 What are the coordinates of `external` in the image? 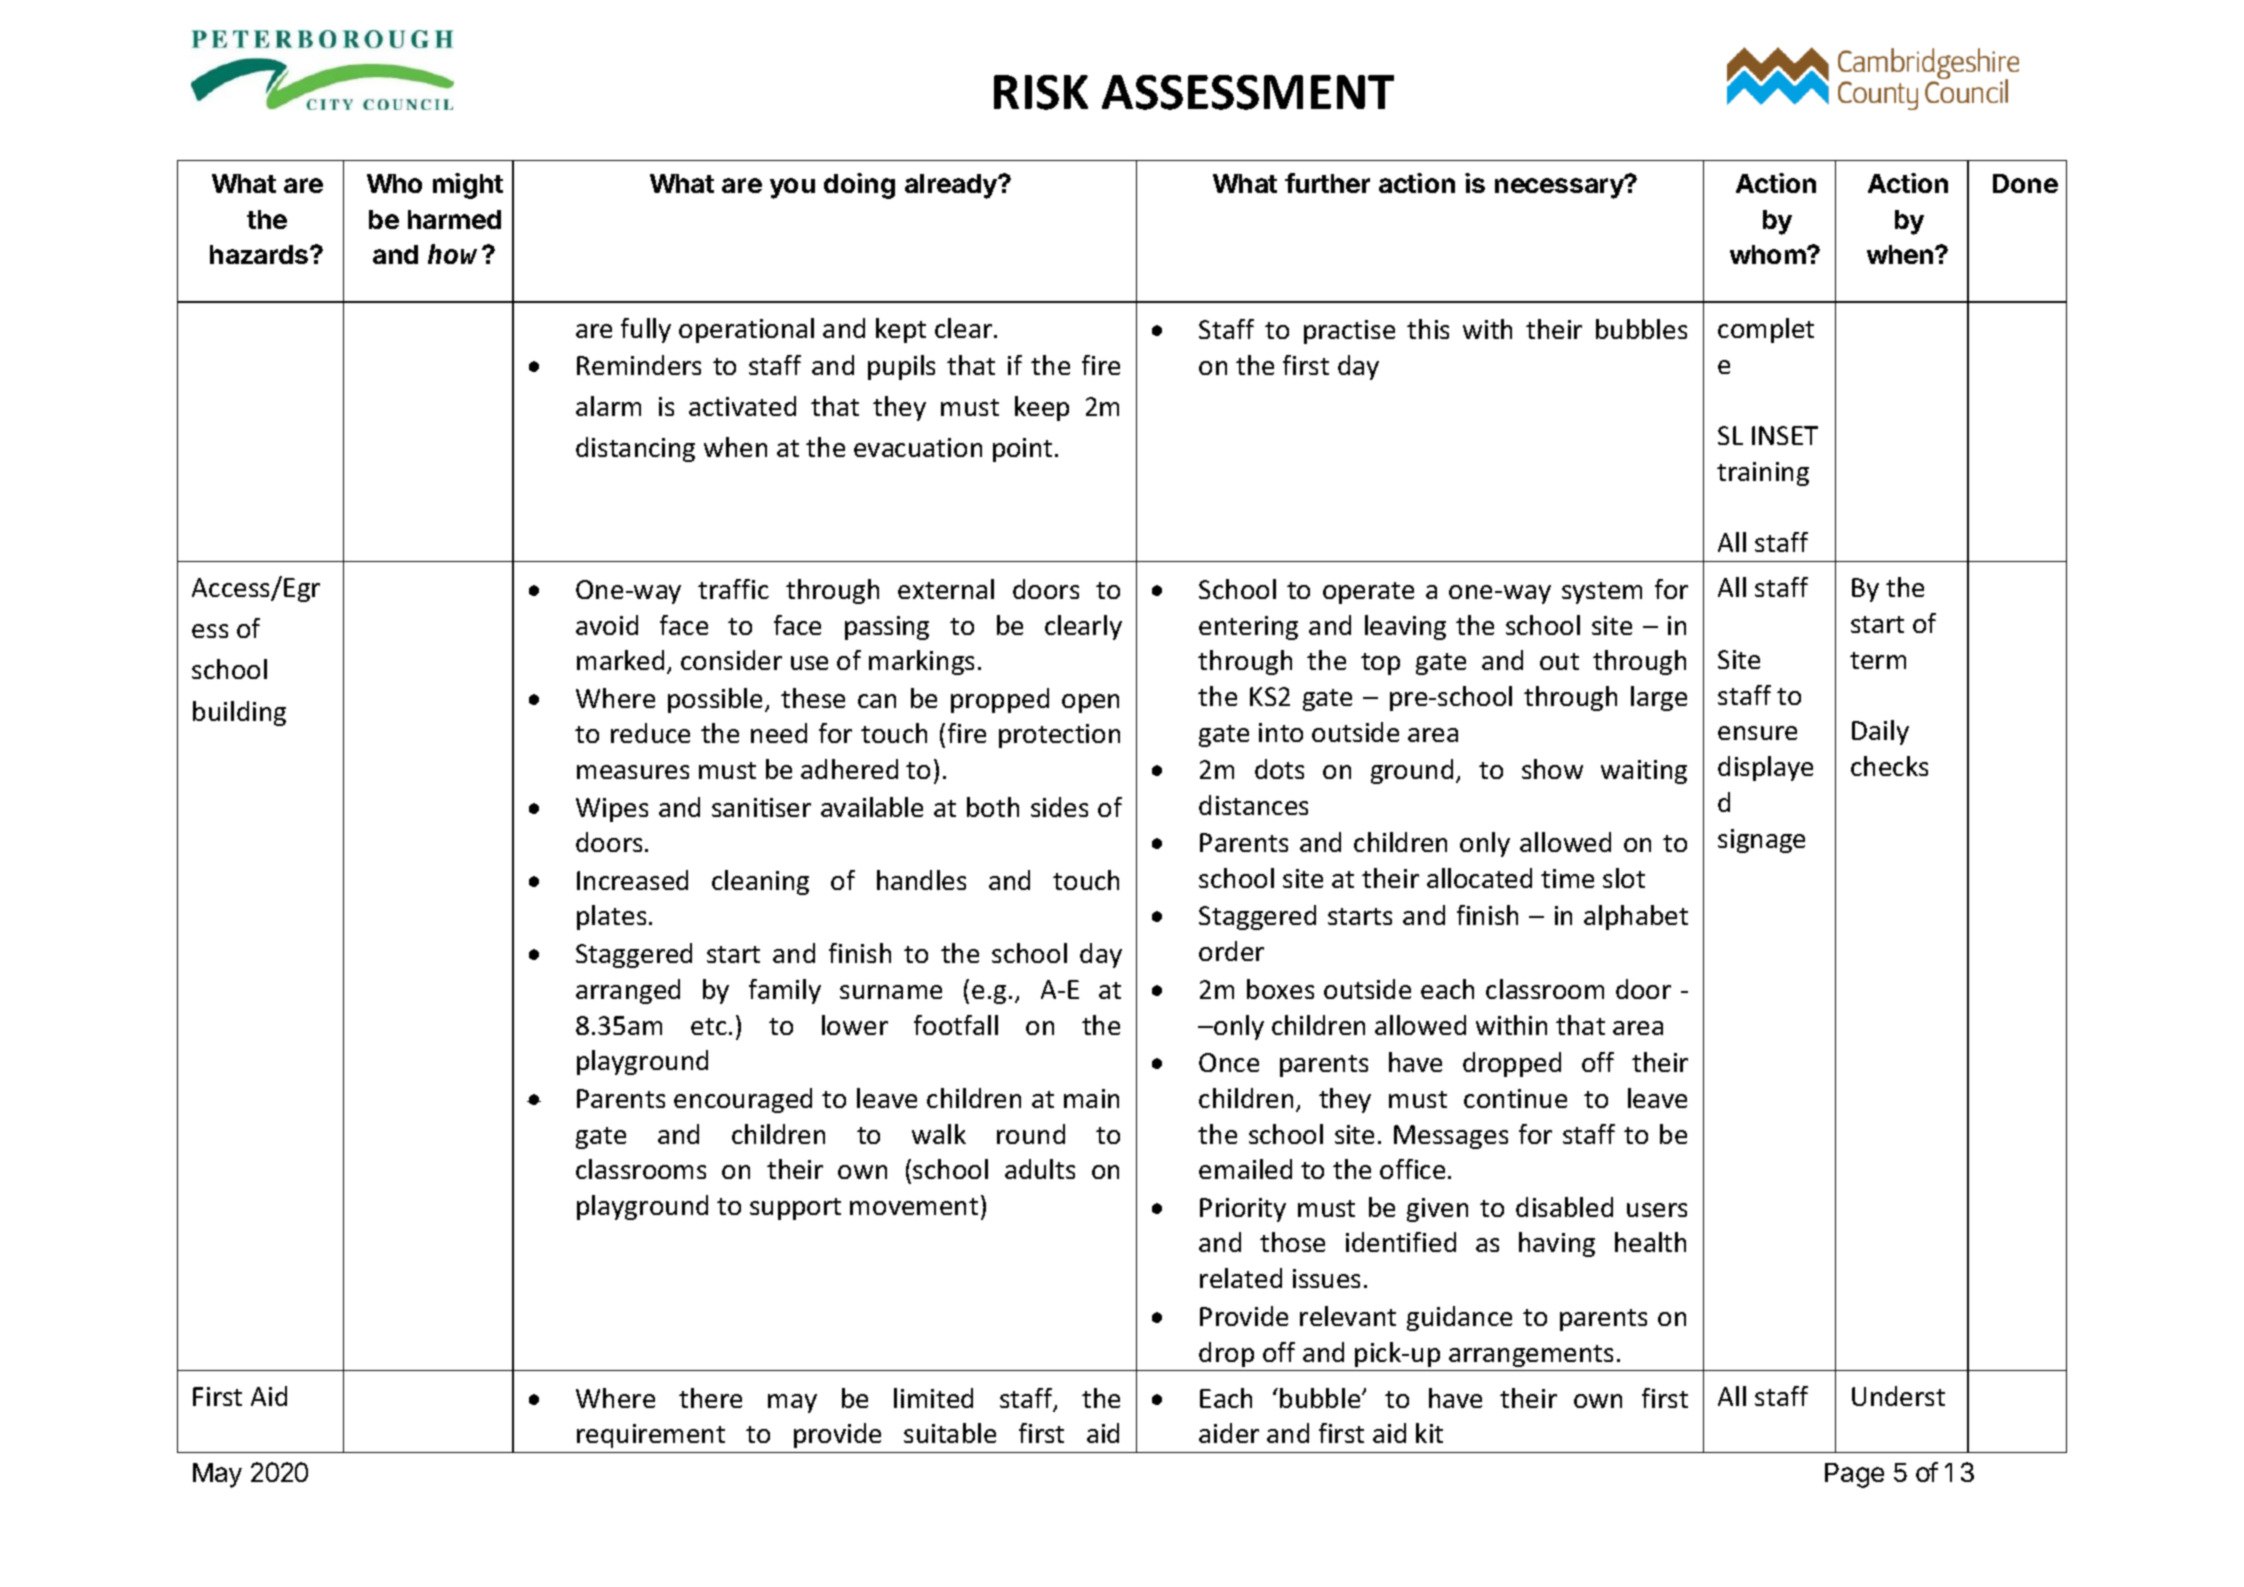 It's located at (946, 589).
